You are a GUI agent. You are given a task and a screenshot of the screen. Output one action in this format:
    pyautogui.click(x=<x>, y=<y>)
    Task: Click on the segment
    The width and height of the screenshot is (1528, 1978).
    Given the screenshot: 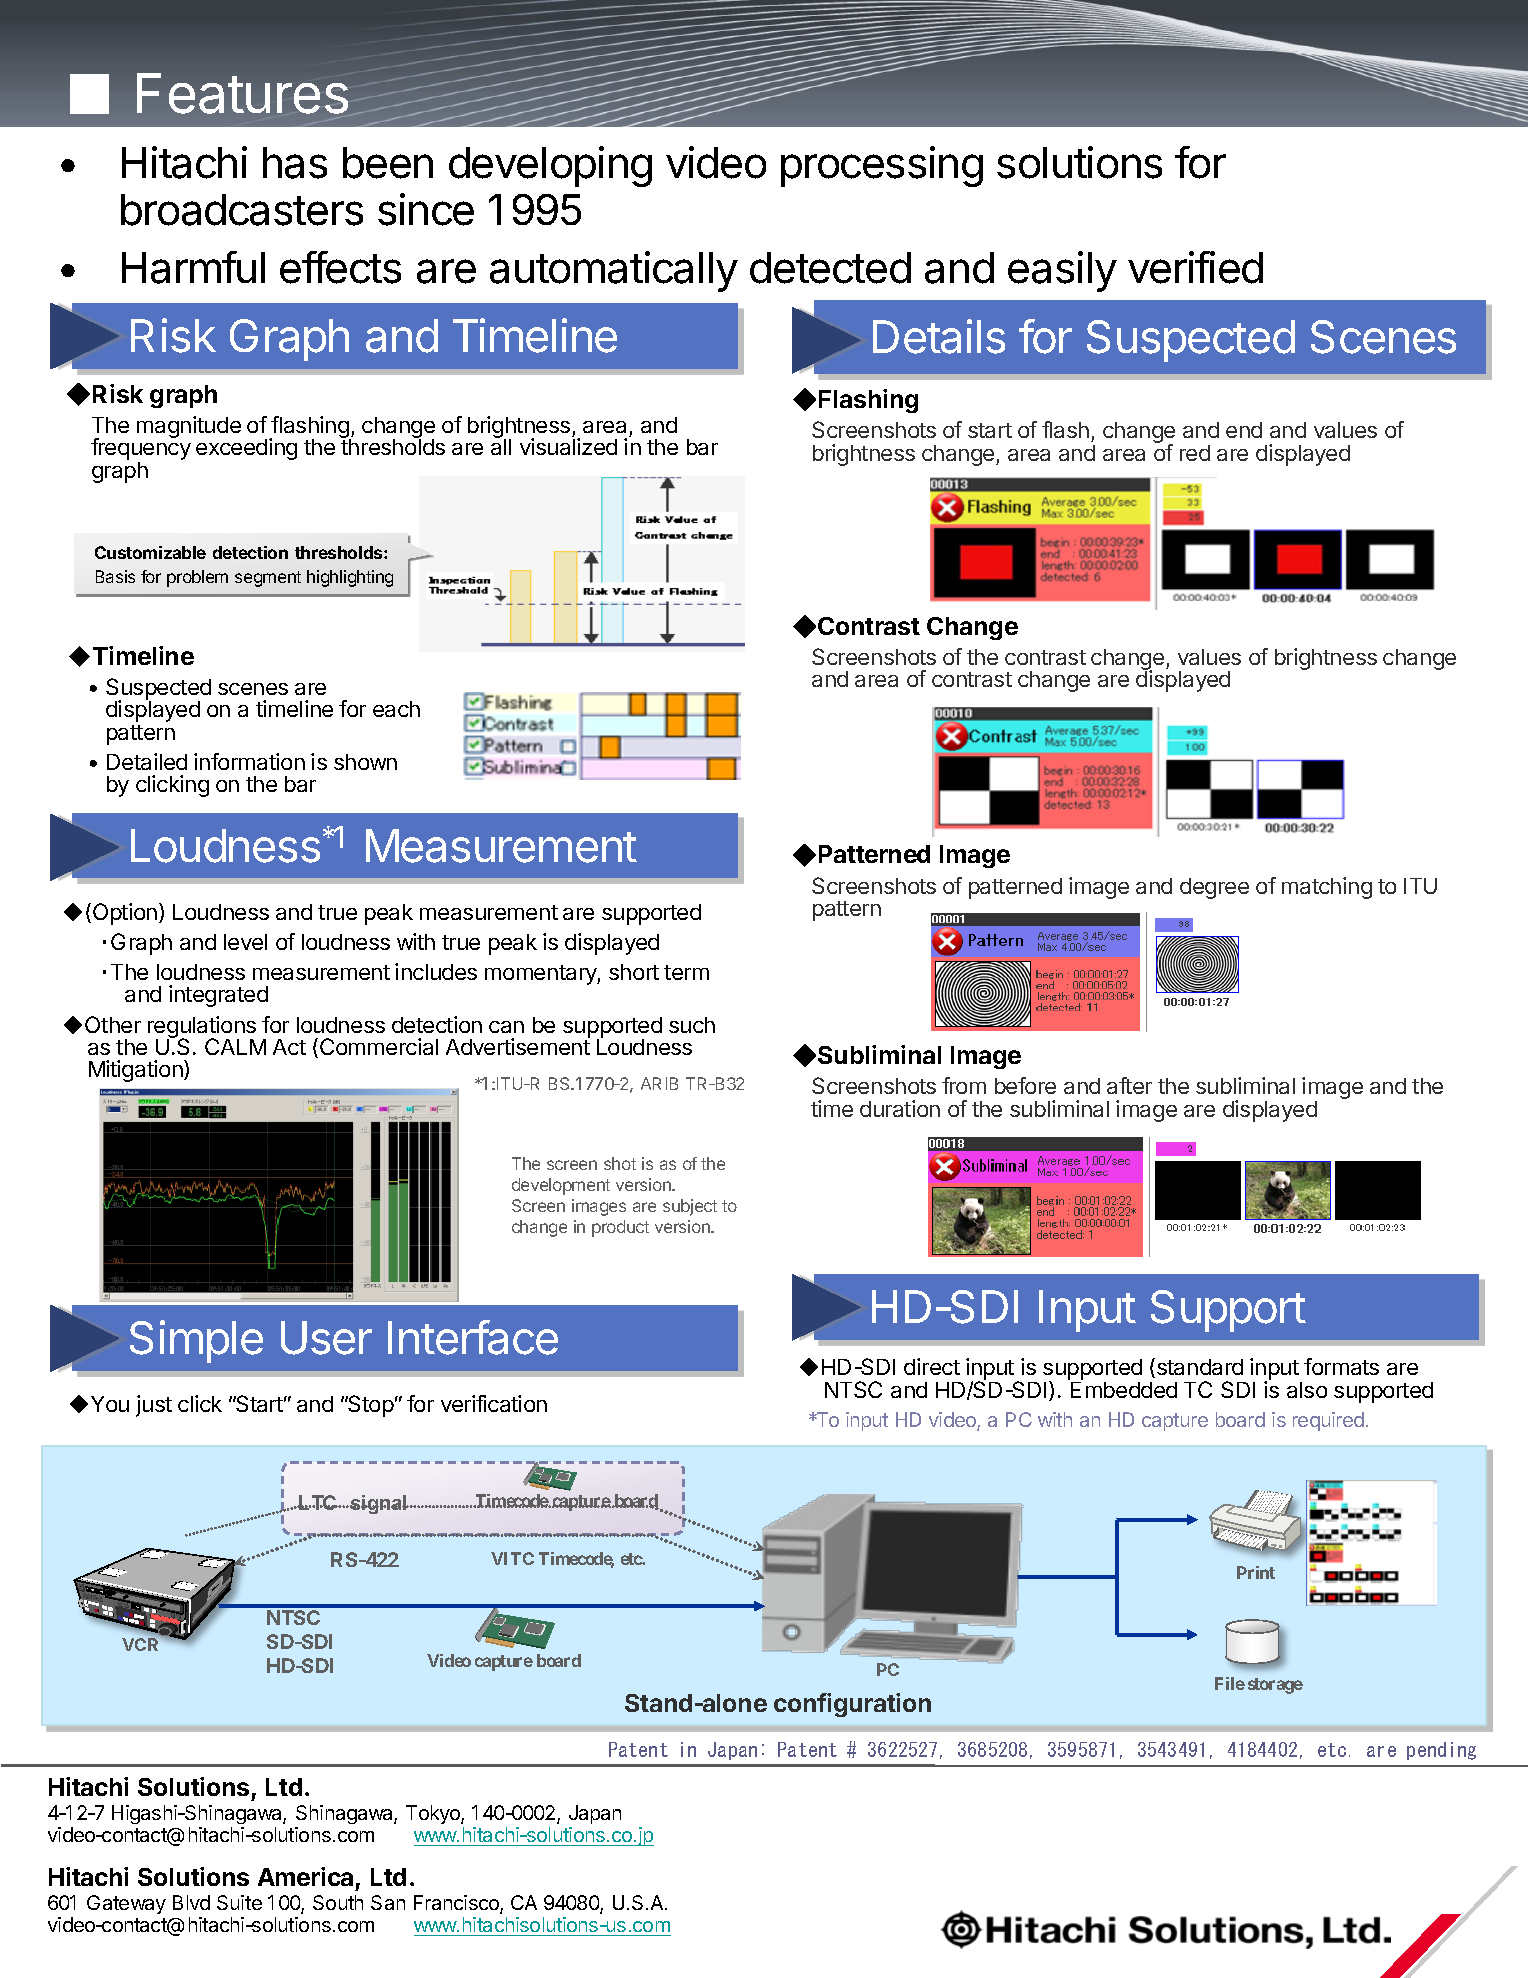 What is the action you would take?
    pyautogui.click(x=268, y=579)
